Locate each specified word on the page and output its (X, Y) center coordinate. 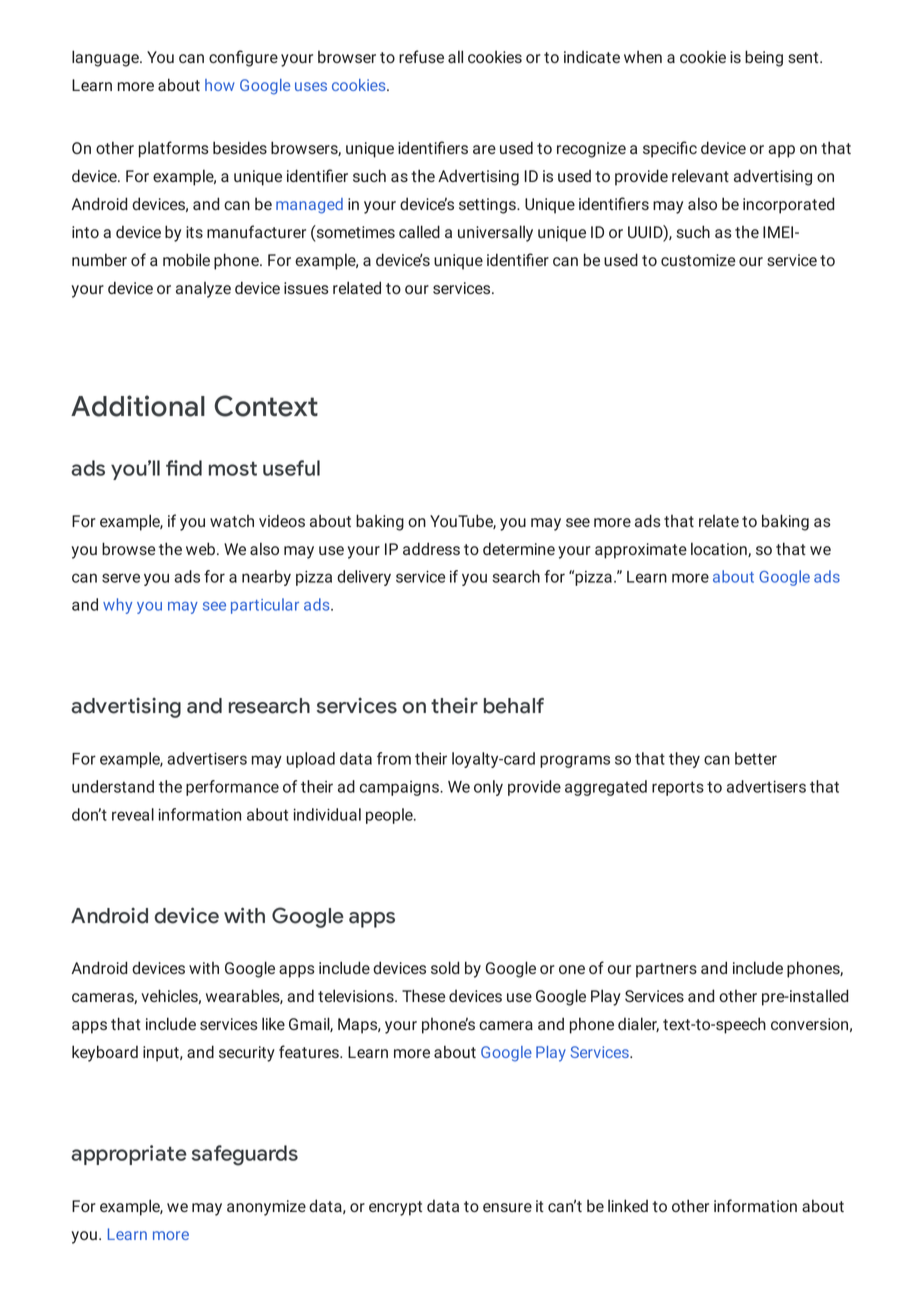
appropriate (129, 1155)
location (720, 549)
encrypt (395, 1208)
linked (628, 1205)
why (117, 606)
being (764, 58)
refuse (421, 56)
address (431, 548)
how (220, 85)
